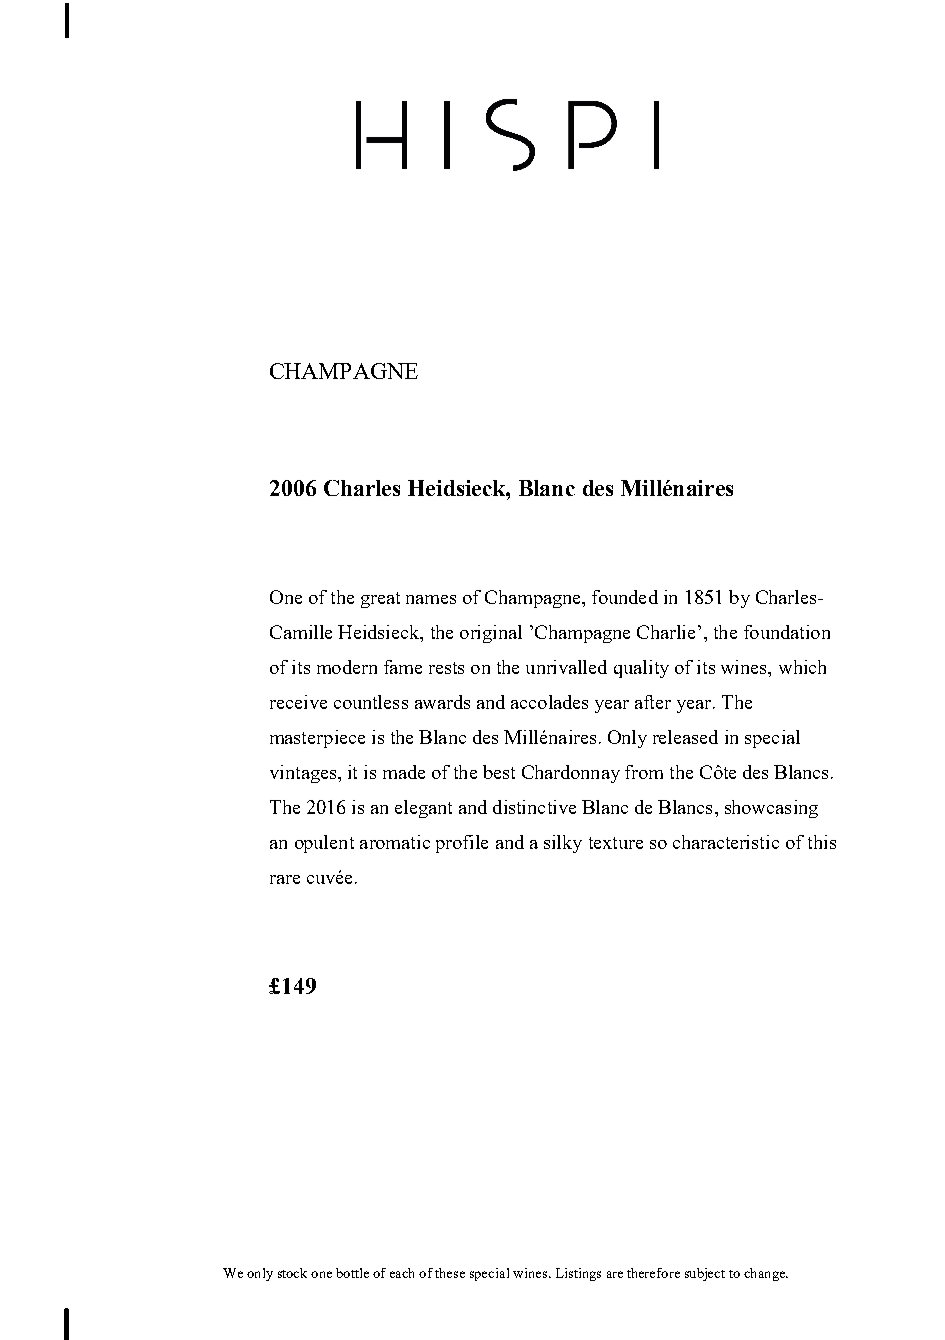 The width and height of the screenshot is (945, 1340). Describe the element at coordinates (352, 1273) in the screenshot. I see `bottle` at that location.
